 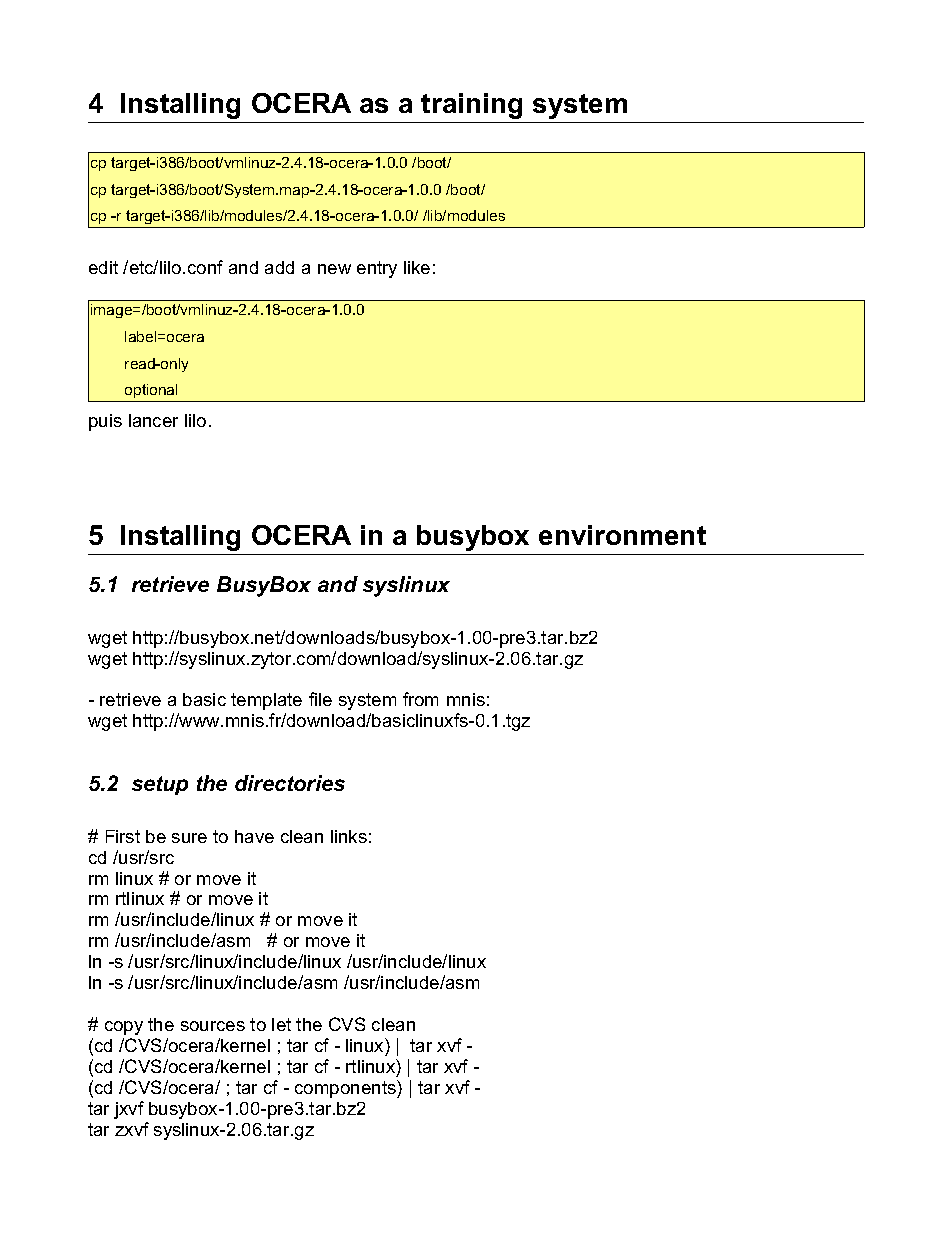 What do you see at coordinates (622, 535) in the document?
I see `environment` at bounding box center [622, 535].
